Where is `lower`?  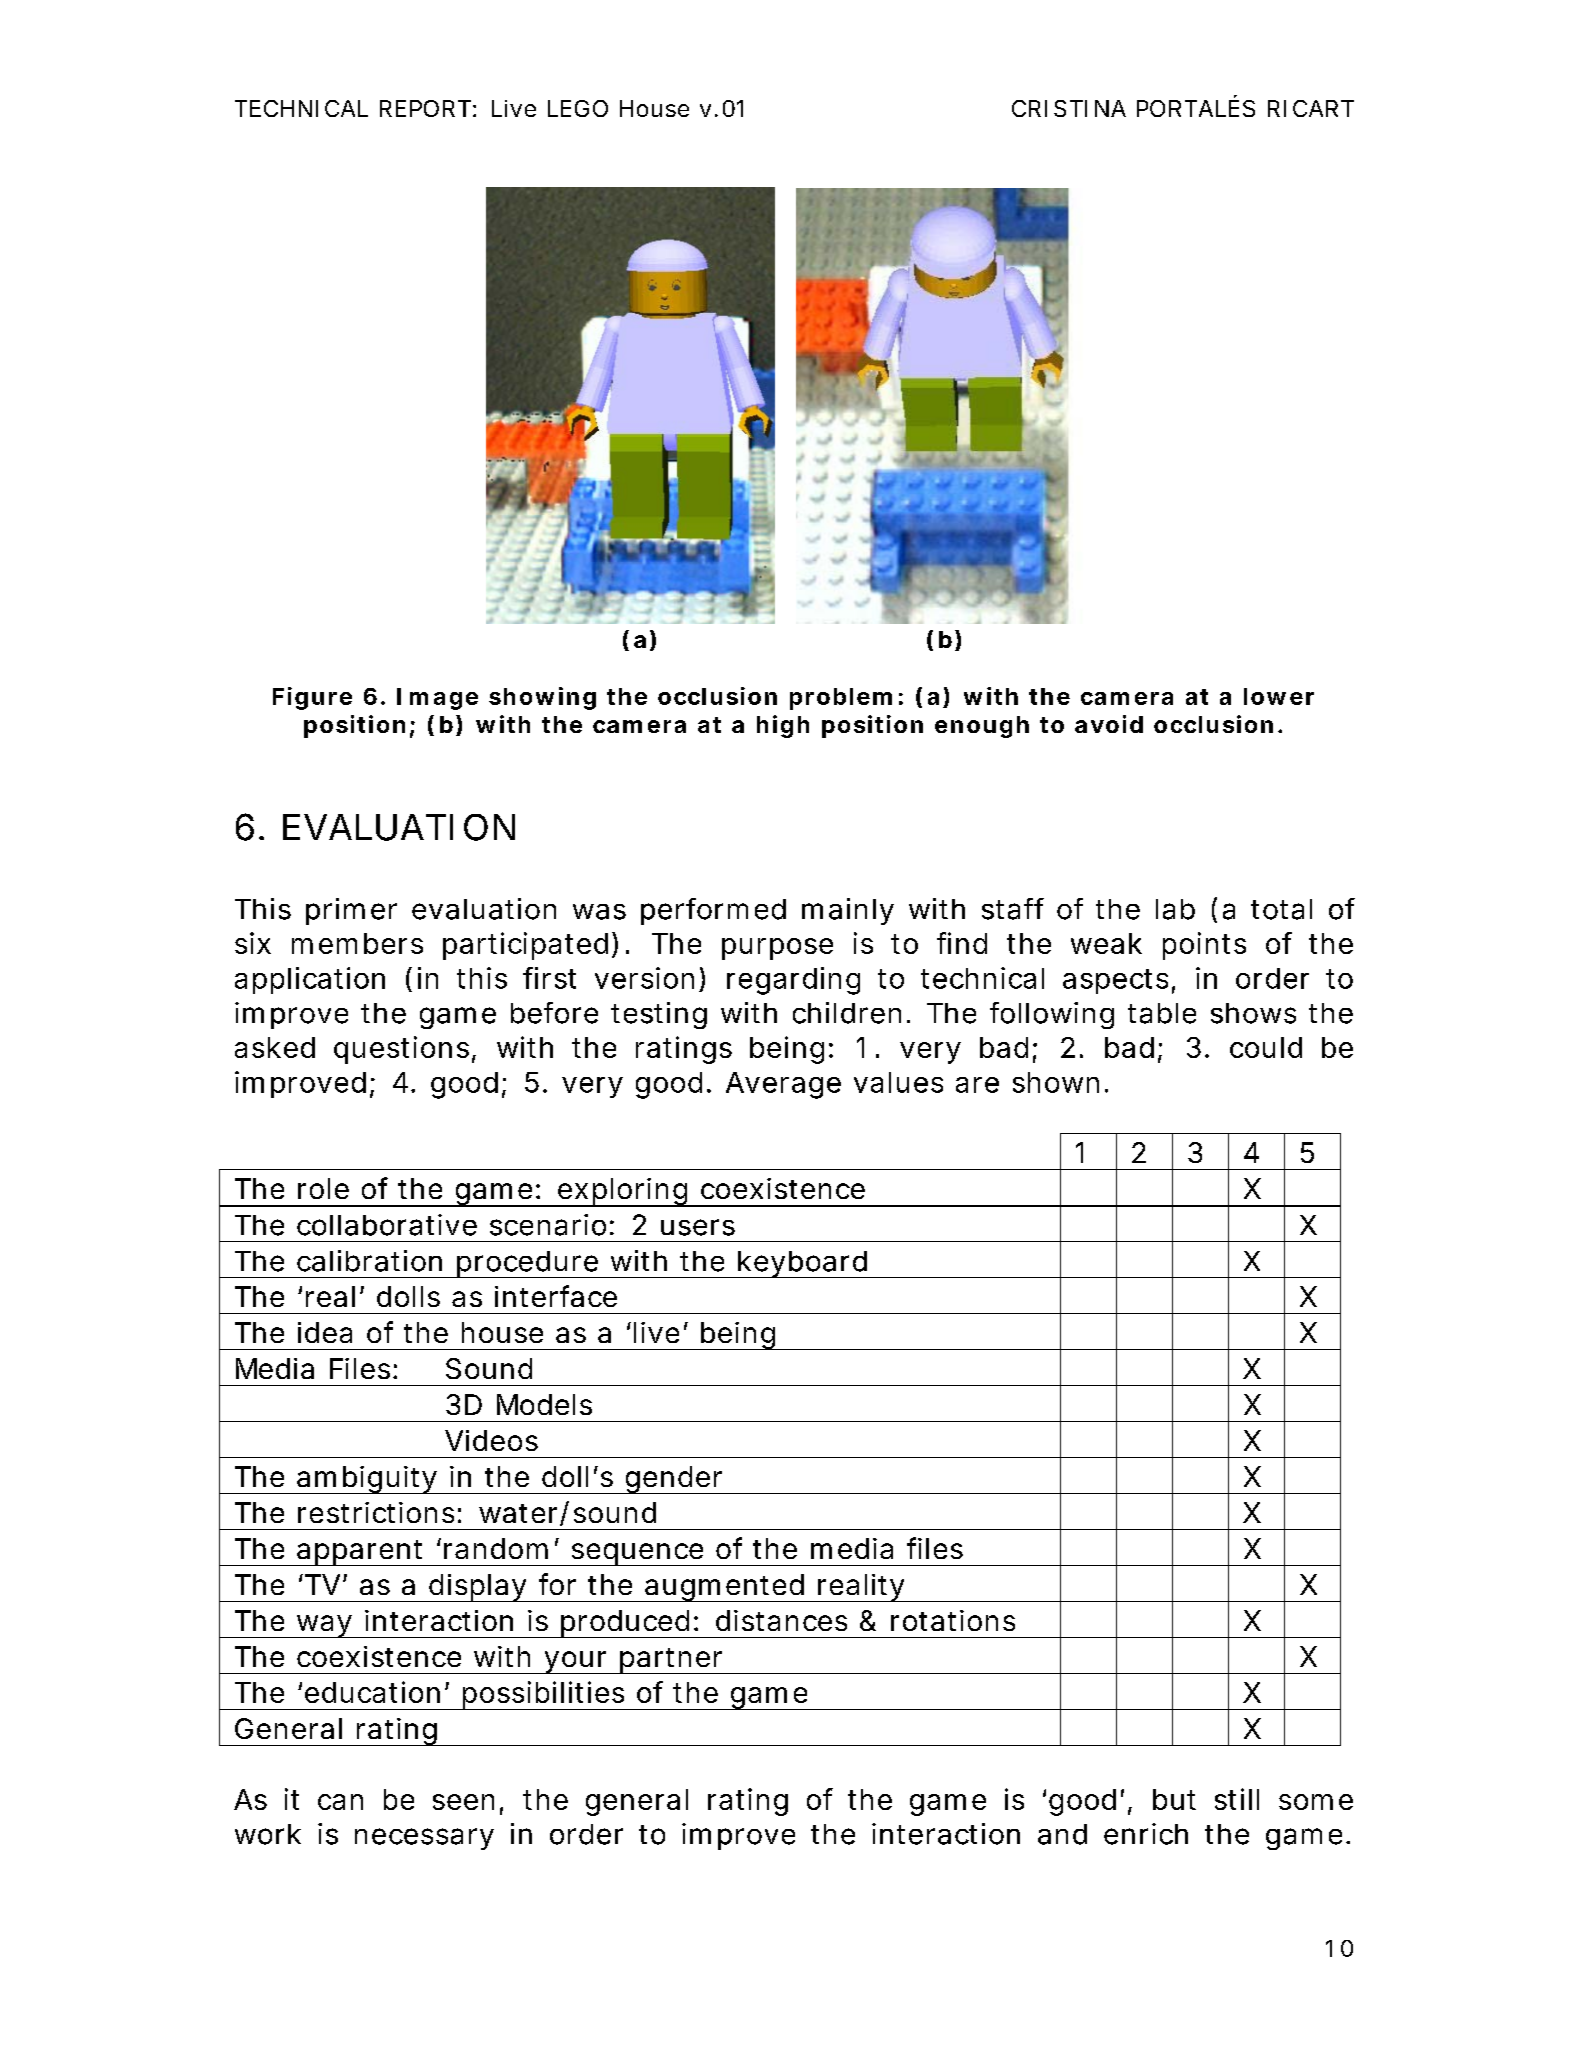
lower is located at coordinates (1279, 696).
